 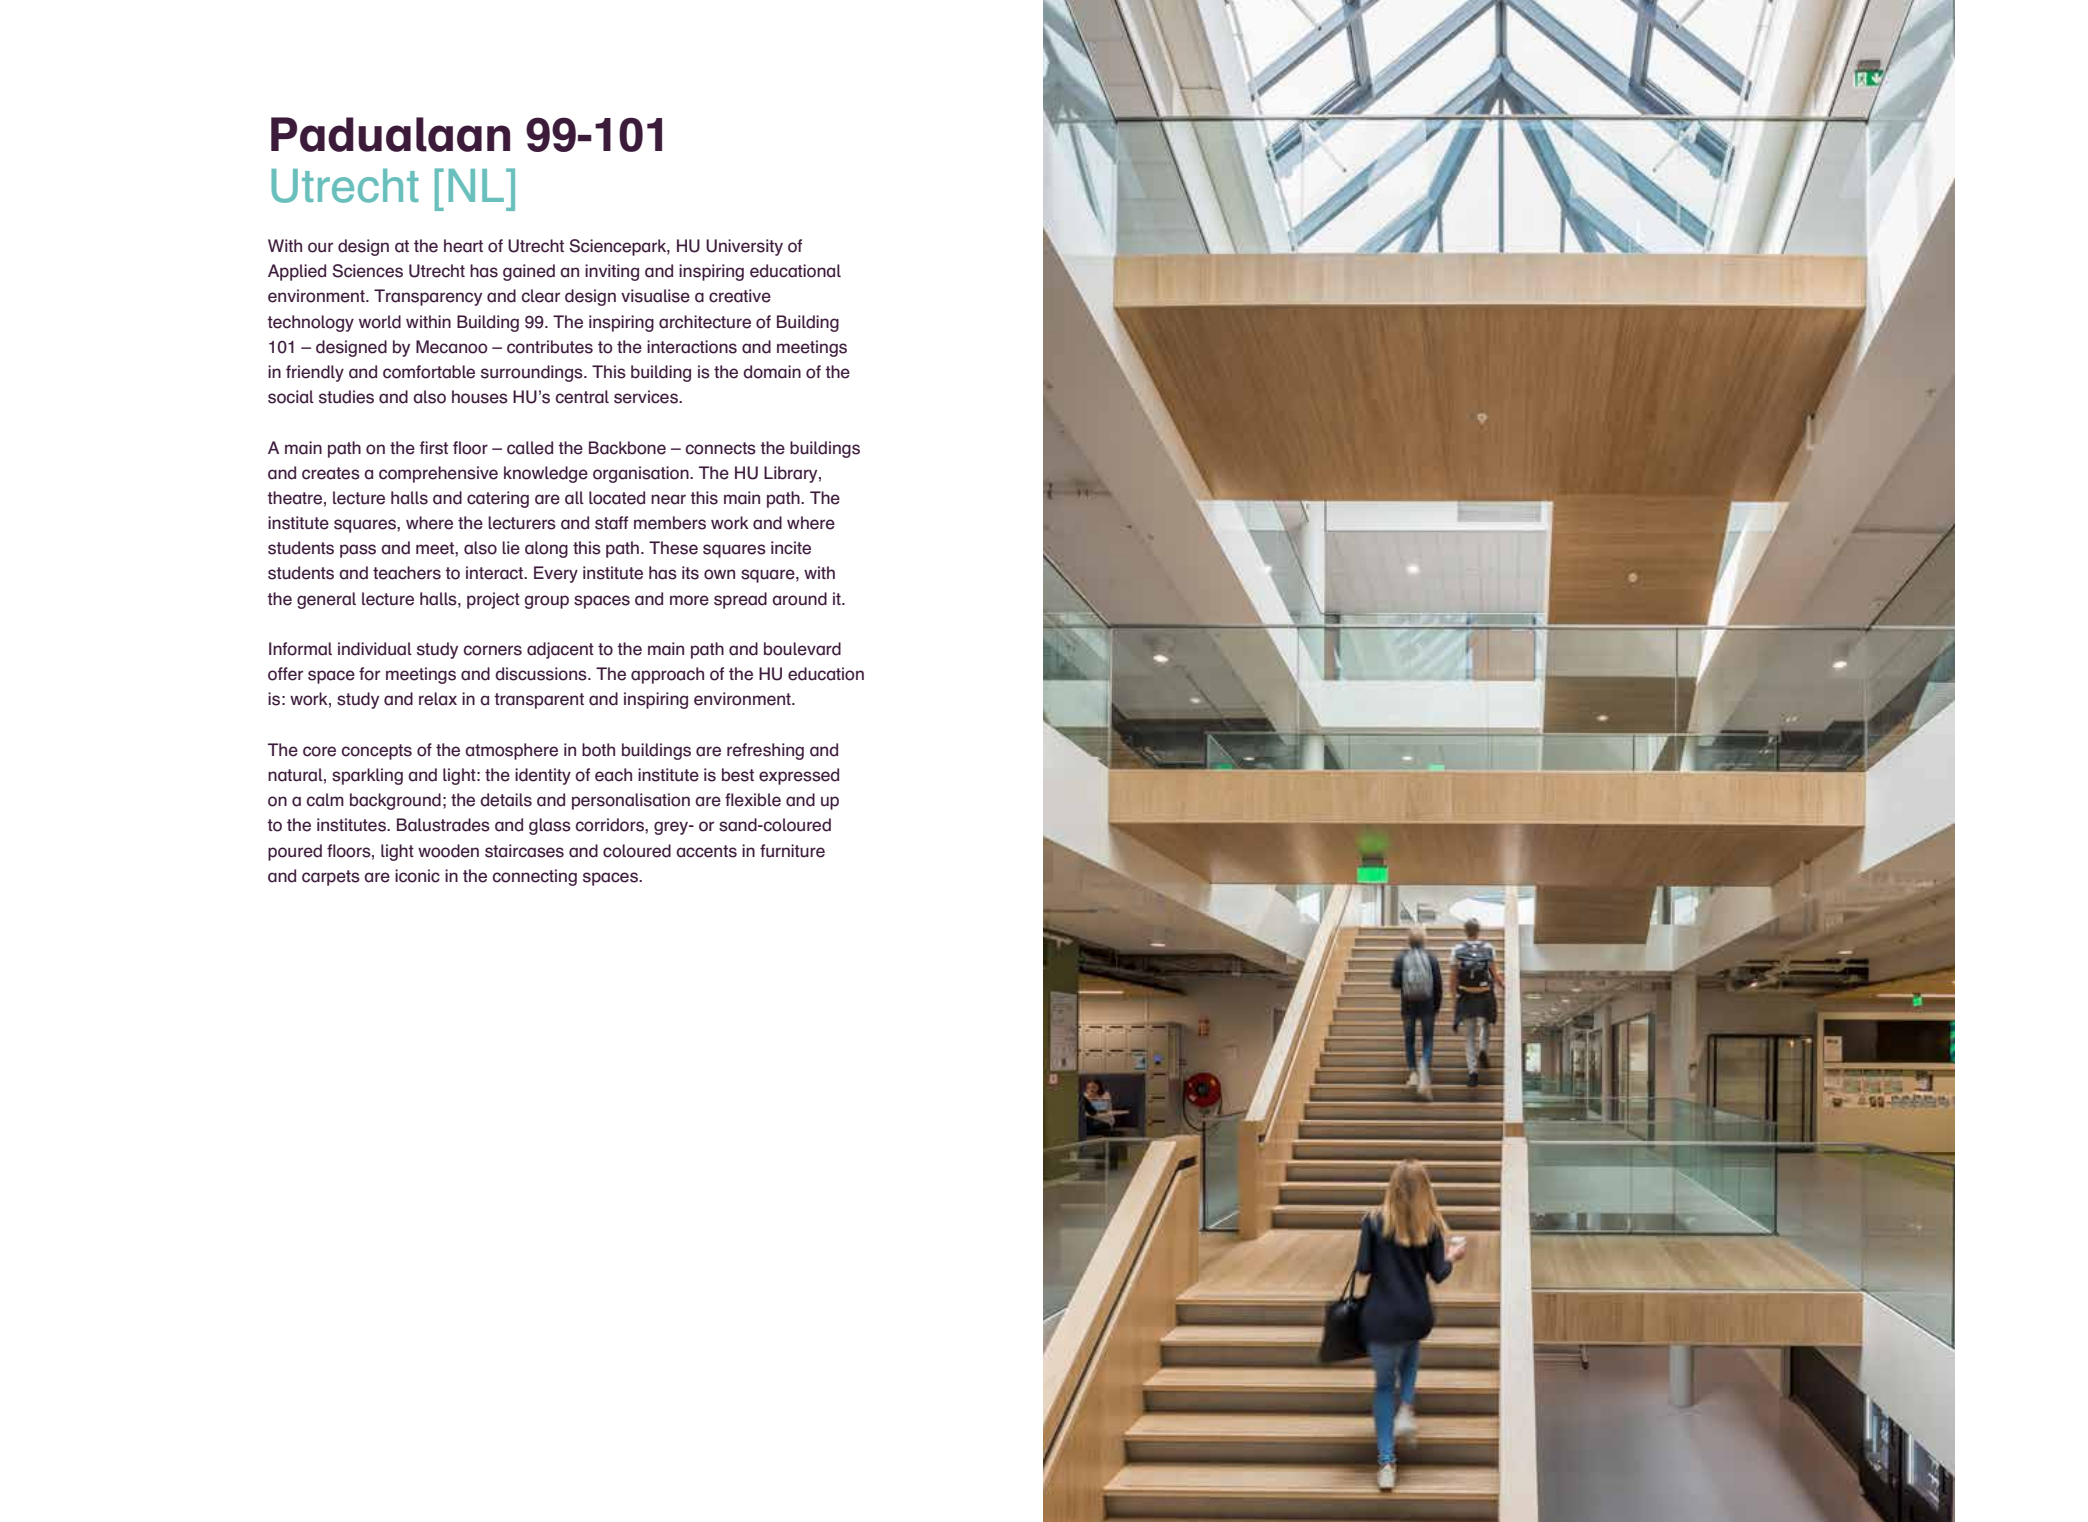 What do you see at coordinates (582, 397) in the screenshot?
I see `central` at bounding box center [582, 397].
